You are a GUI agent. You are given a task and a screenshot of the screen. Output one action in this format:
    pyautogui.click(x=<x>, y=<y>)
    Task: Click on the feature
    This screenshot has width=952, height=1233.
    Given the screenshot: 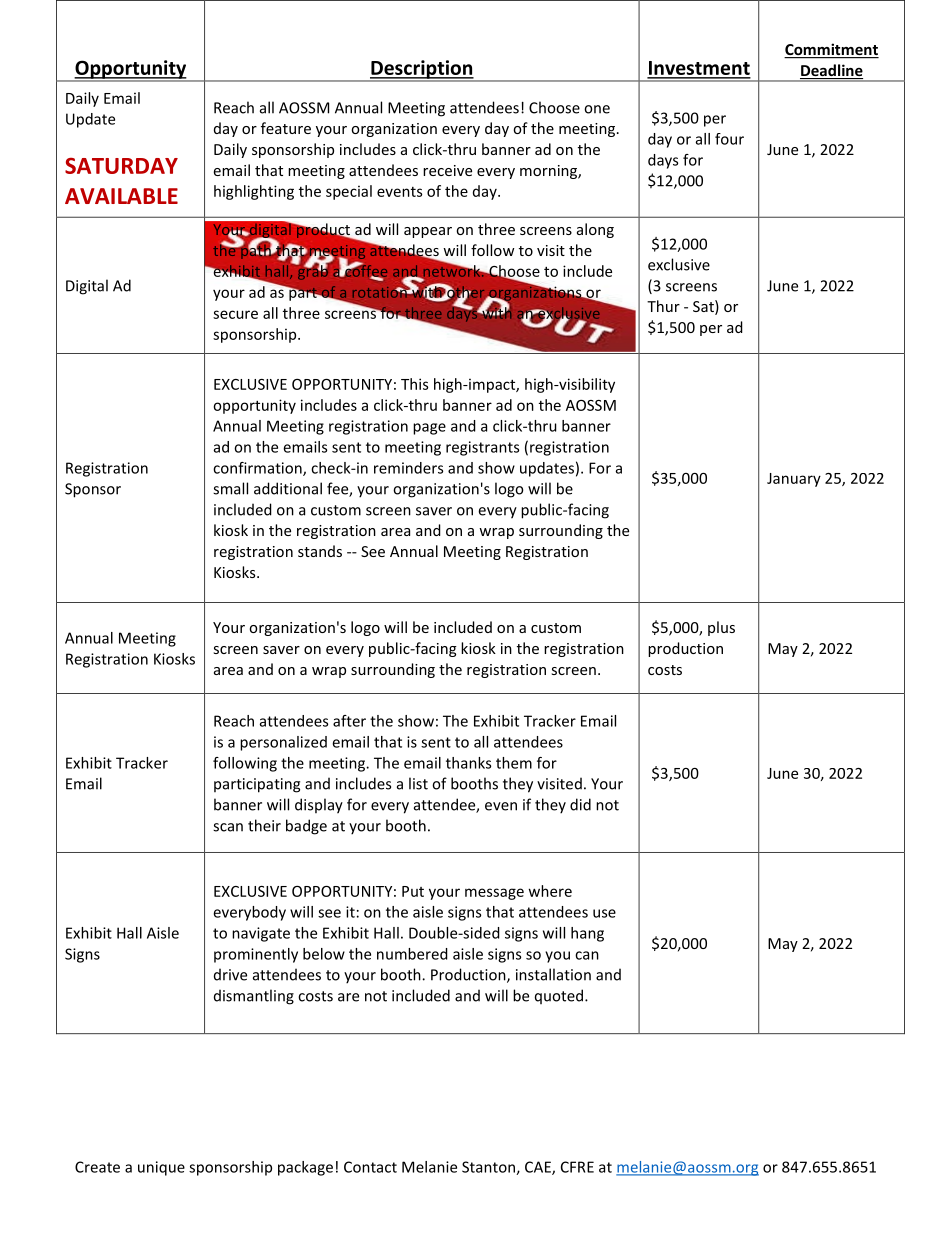 What is the action you would take?
    pyautogui.click(x=286, y=128)
